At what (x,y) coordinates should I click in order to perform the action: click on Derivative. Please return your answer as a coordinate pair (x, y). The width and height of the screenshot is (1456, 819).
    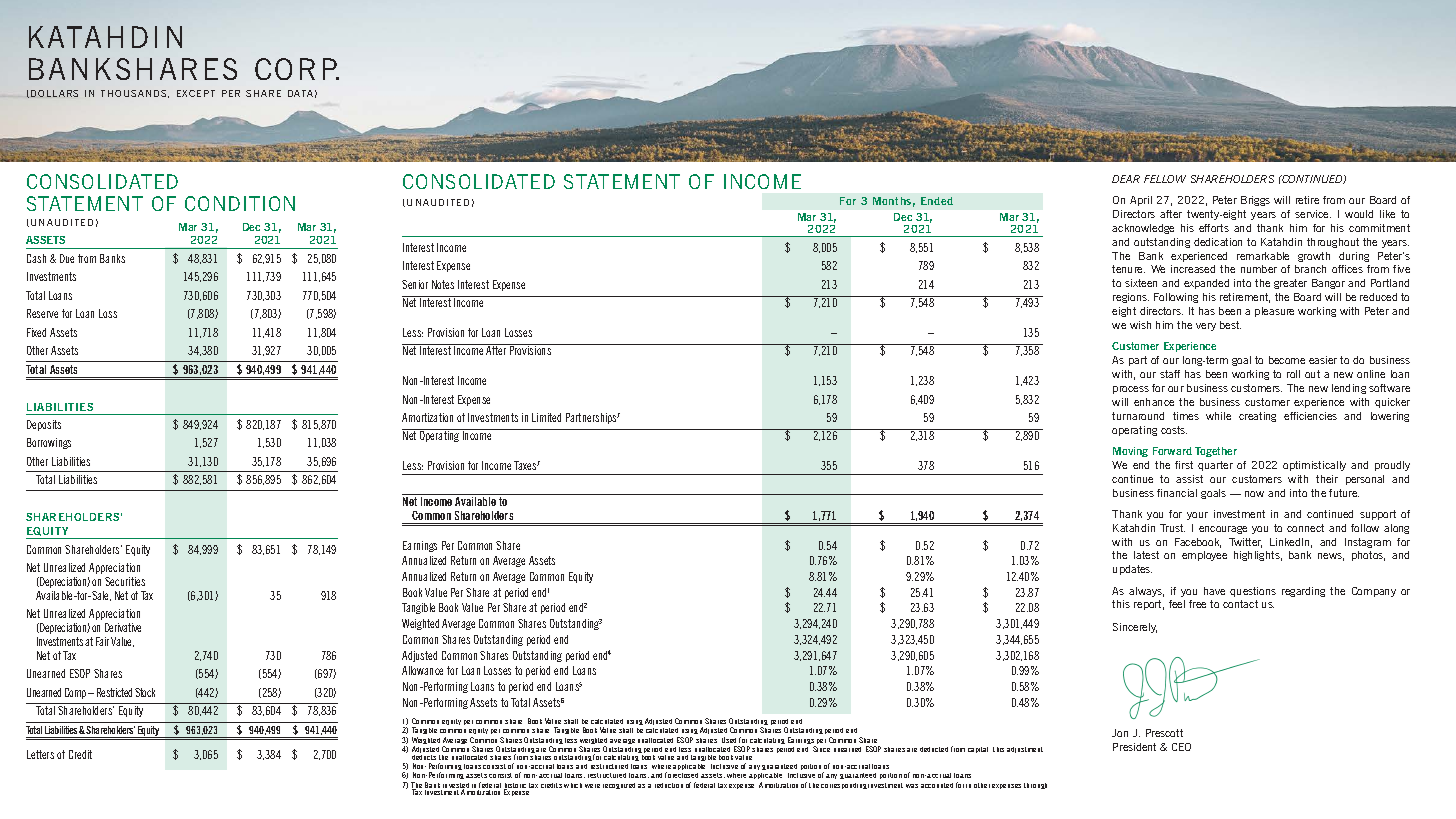
    Looking at the image, I should click on (123, 627).
